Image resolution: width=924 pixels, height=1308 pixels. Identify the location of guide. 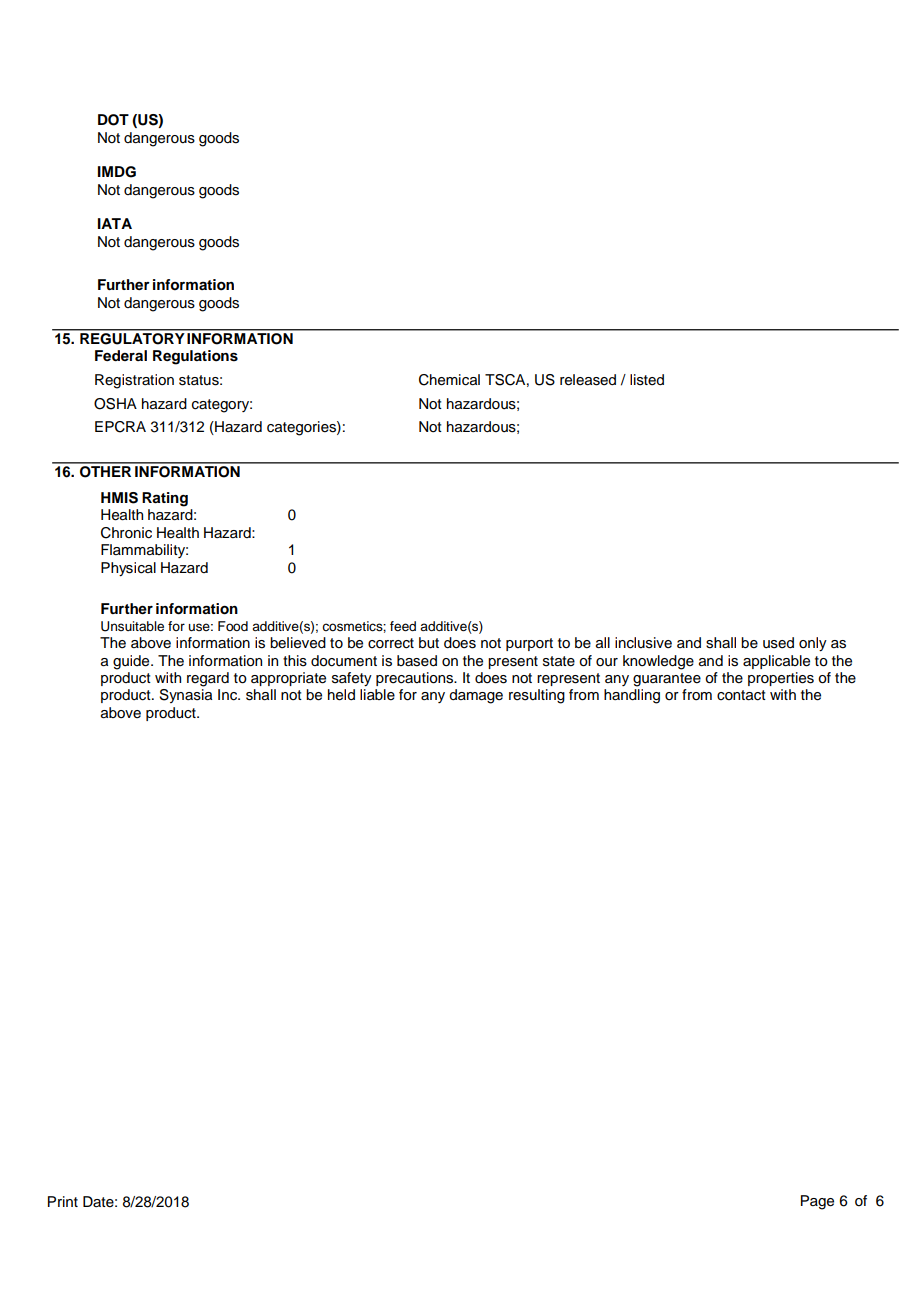
(132, 662).
